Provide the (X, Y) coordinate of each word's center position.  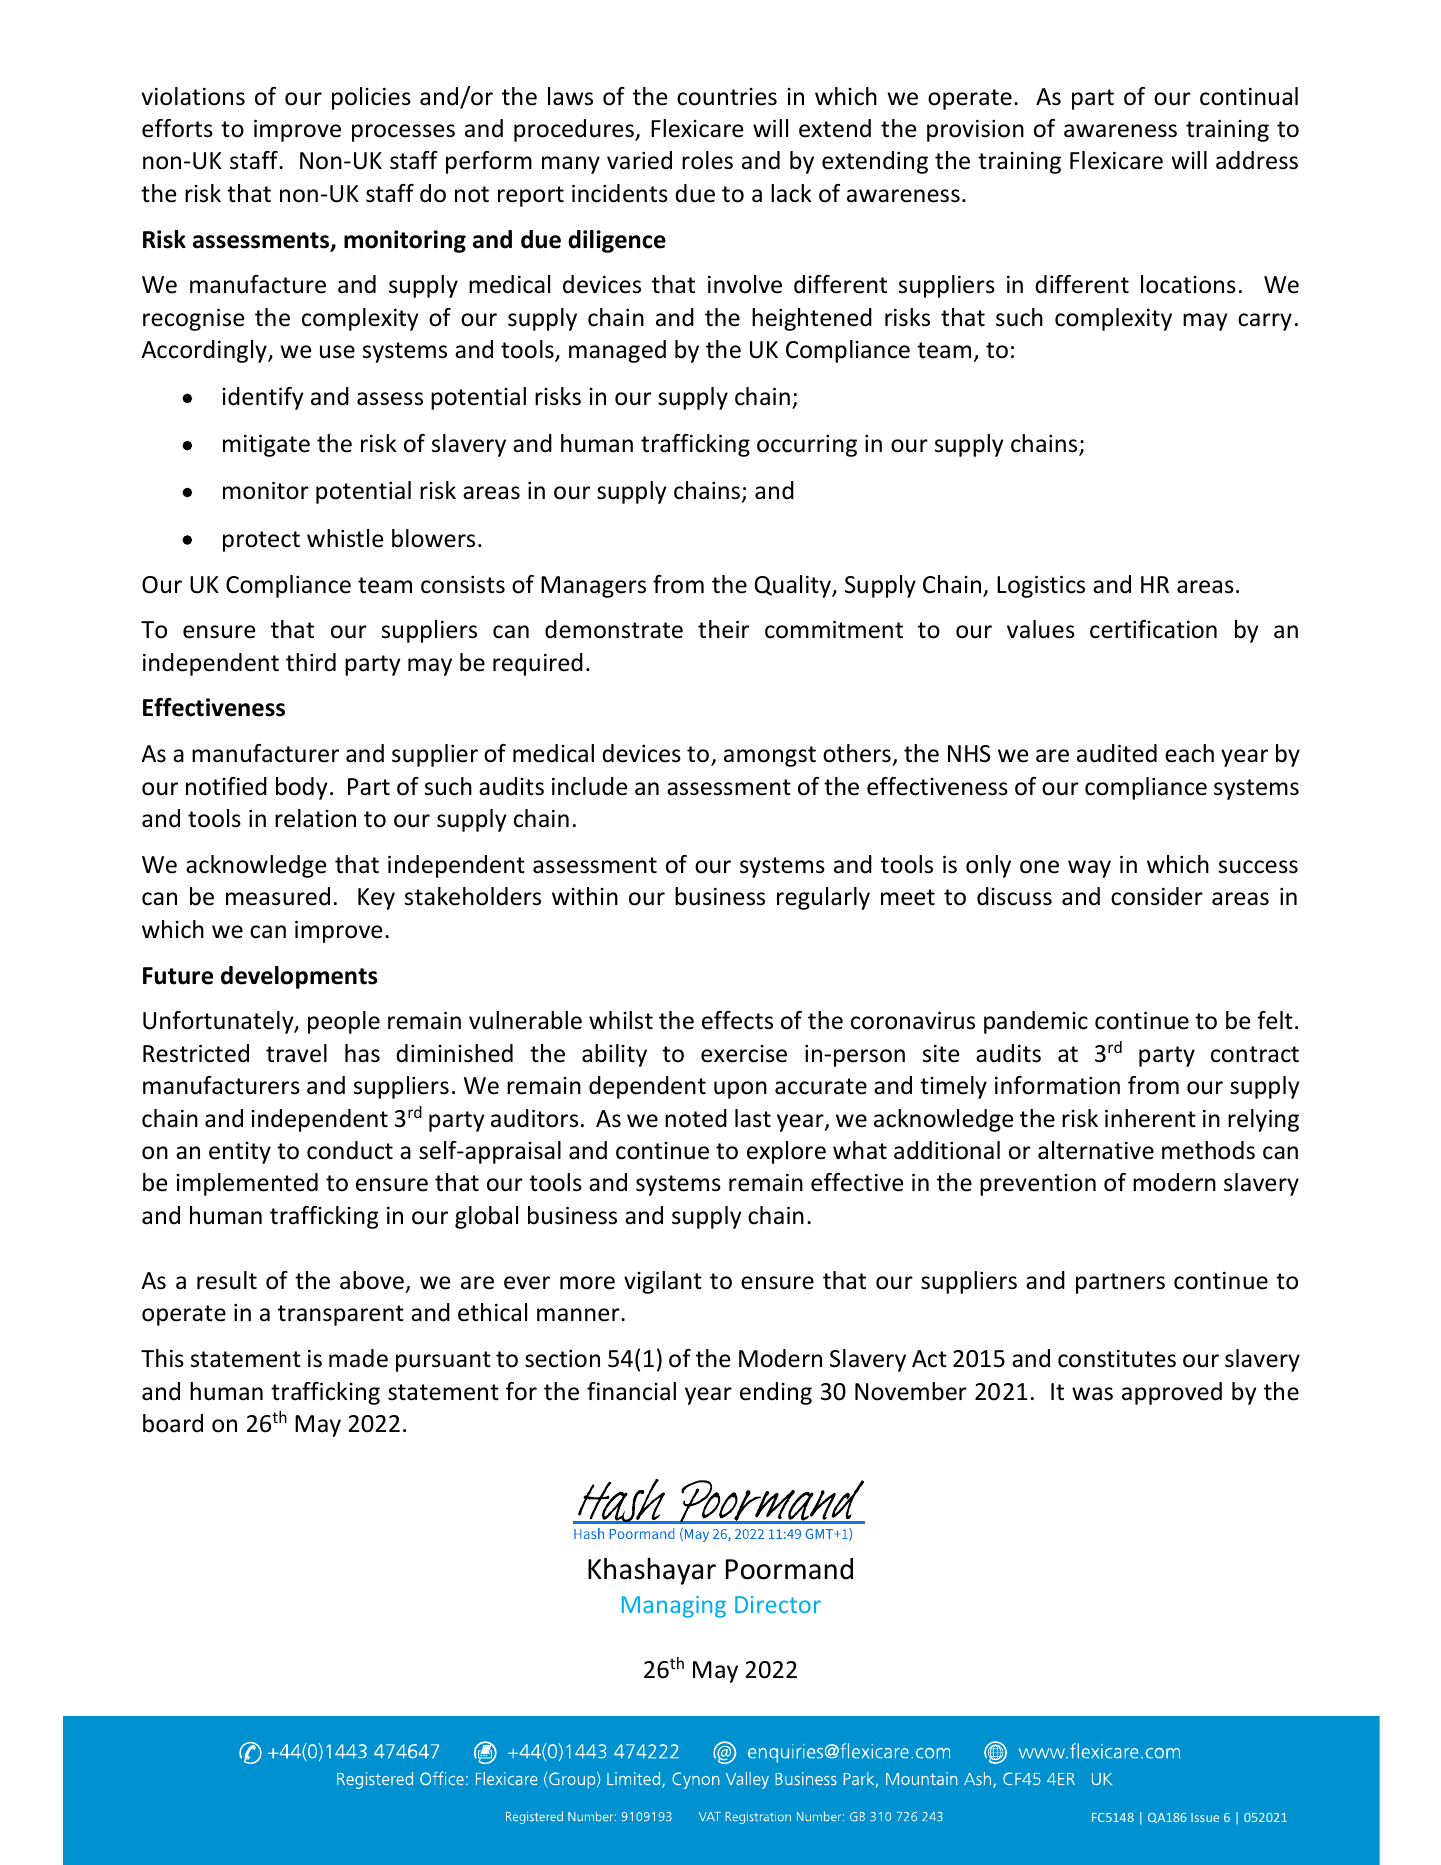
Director (778, 1604)
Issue (1205, 1817)
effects (737, 1020)
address (1257, 160)
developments (299, 977)
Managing (674, 1607)
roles (707, 160)
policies (371, 98)
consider (1157, 896)
